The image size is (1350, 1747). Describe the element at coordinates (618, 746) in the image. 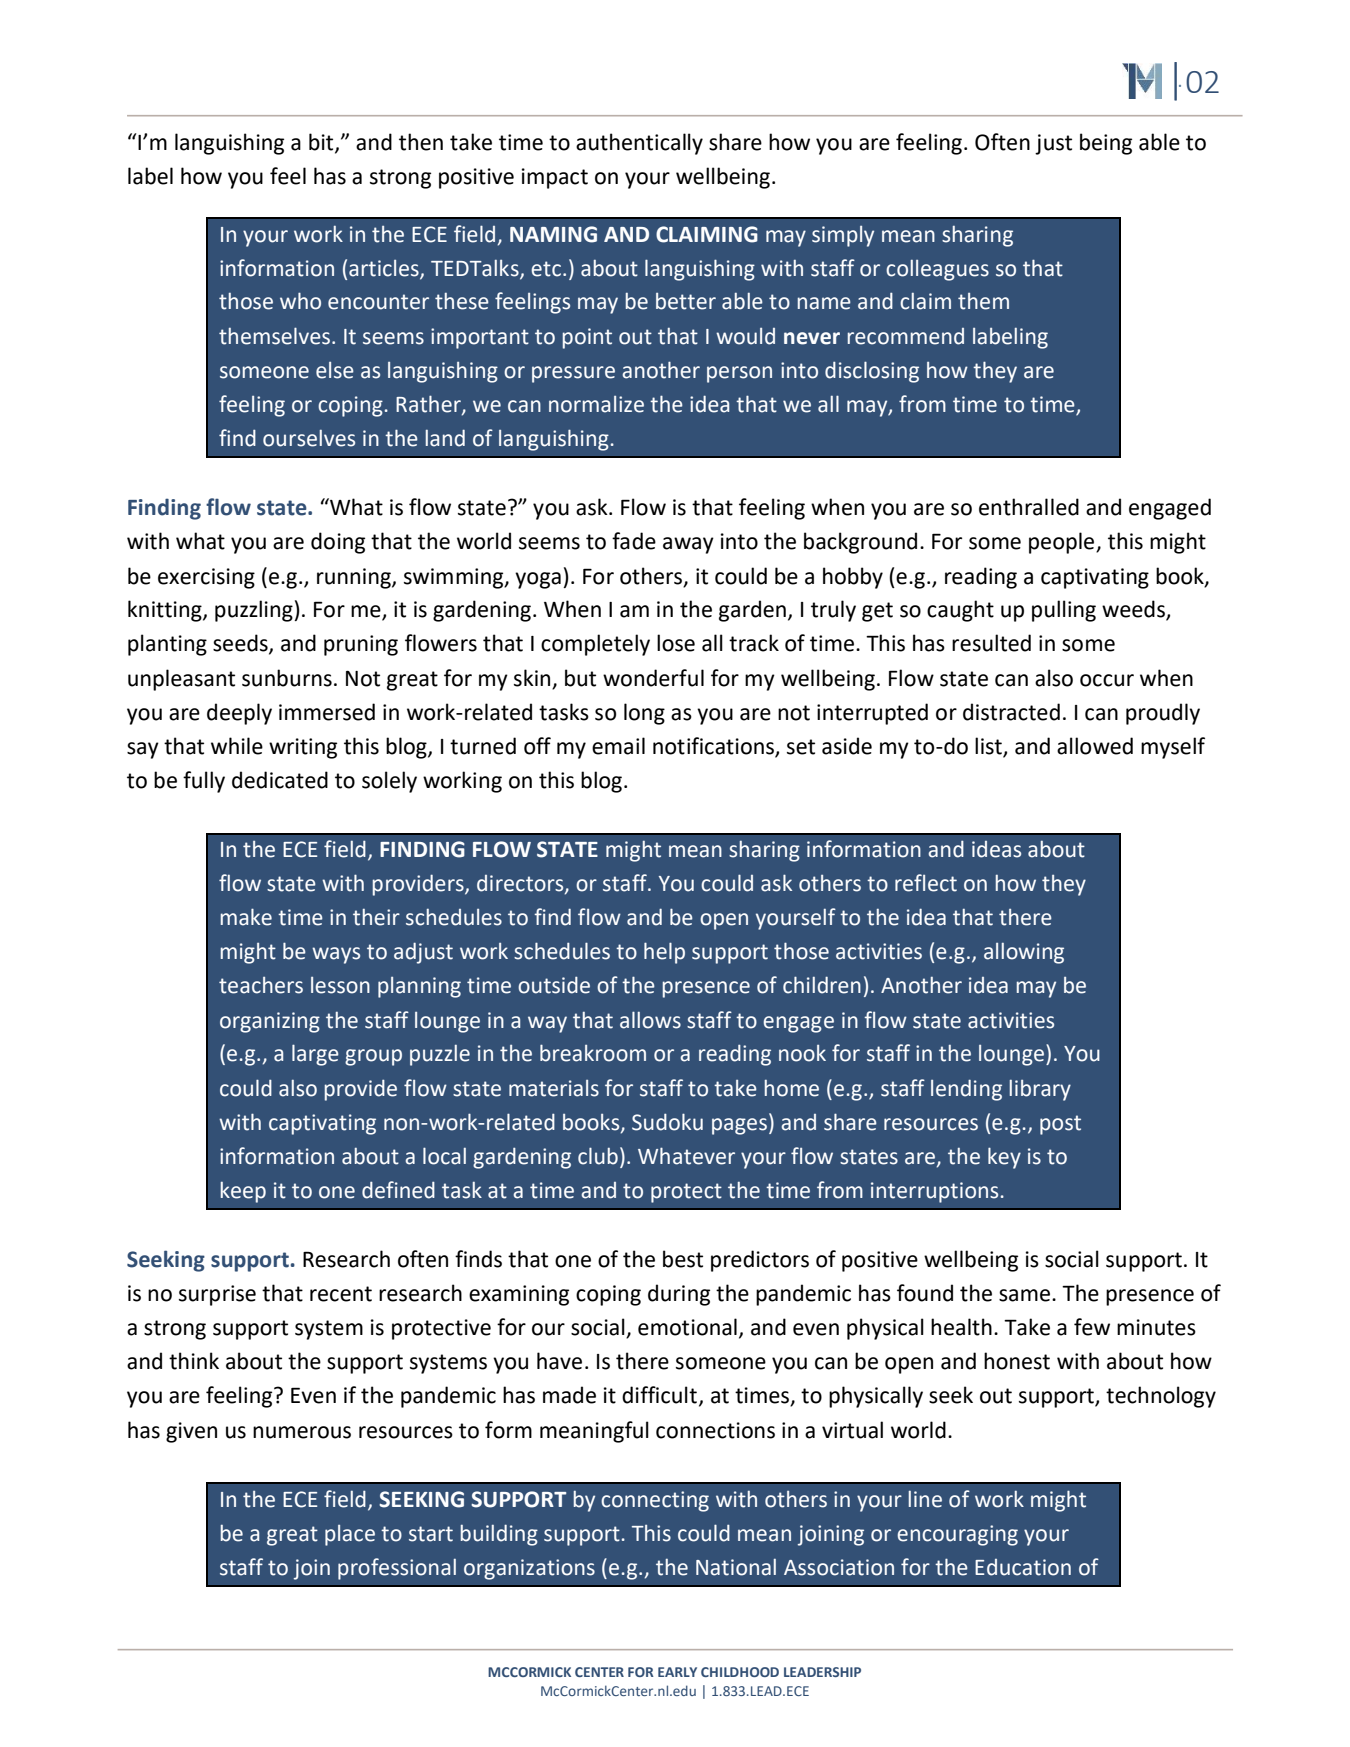

I see `email` at that location.
